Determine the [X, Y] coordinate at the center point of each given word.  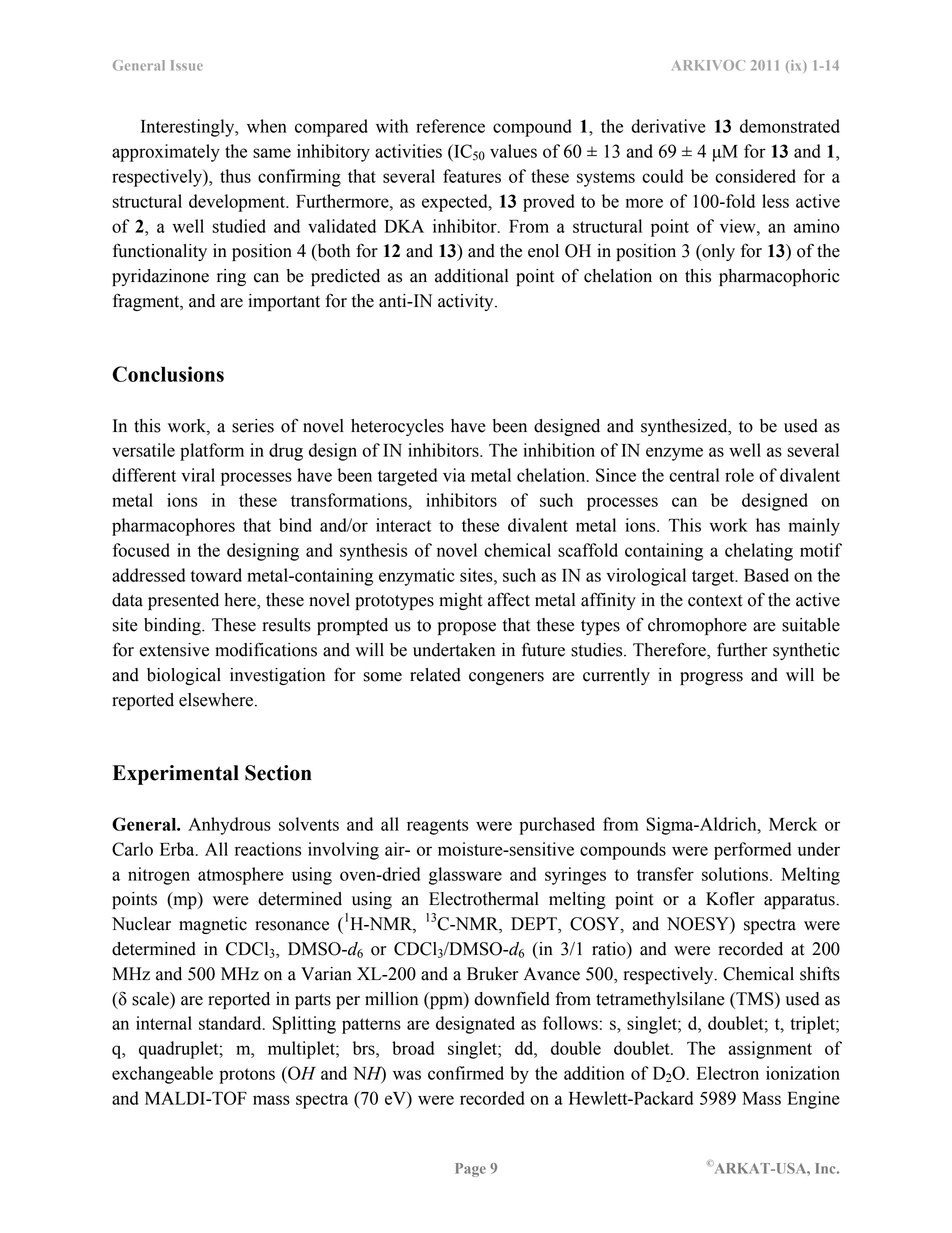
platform [212, 452]
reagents [437, 827]
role [739, 475]
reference [450, 126]
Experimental [176, 775]
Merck [793, 824]
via [454, 475]
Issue [187, 65]
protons [247, 1076]
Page [470, 1170]
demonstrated [790, 126]
